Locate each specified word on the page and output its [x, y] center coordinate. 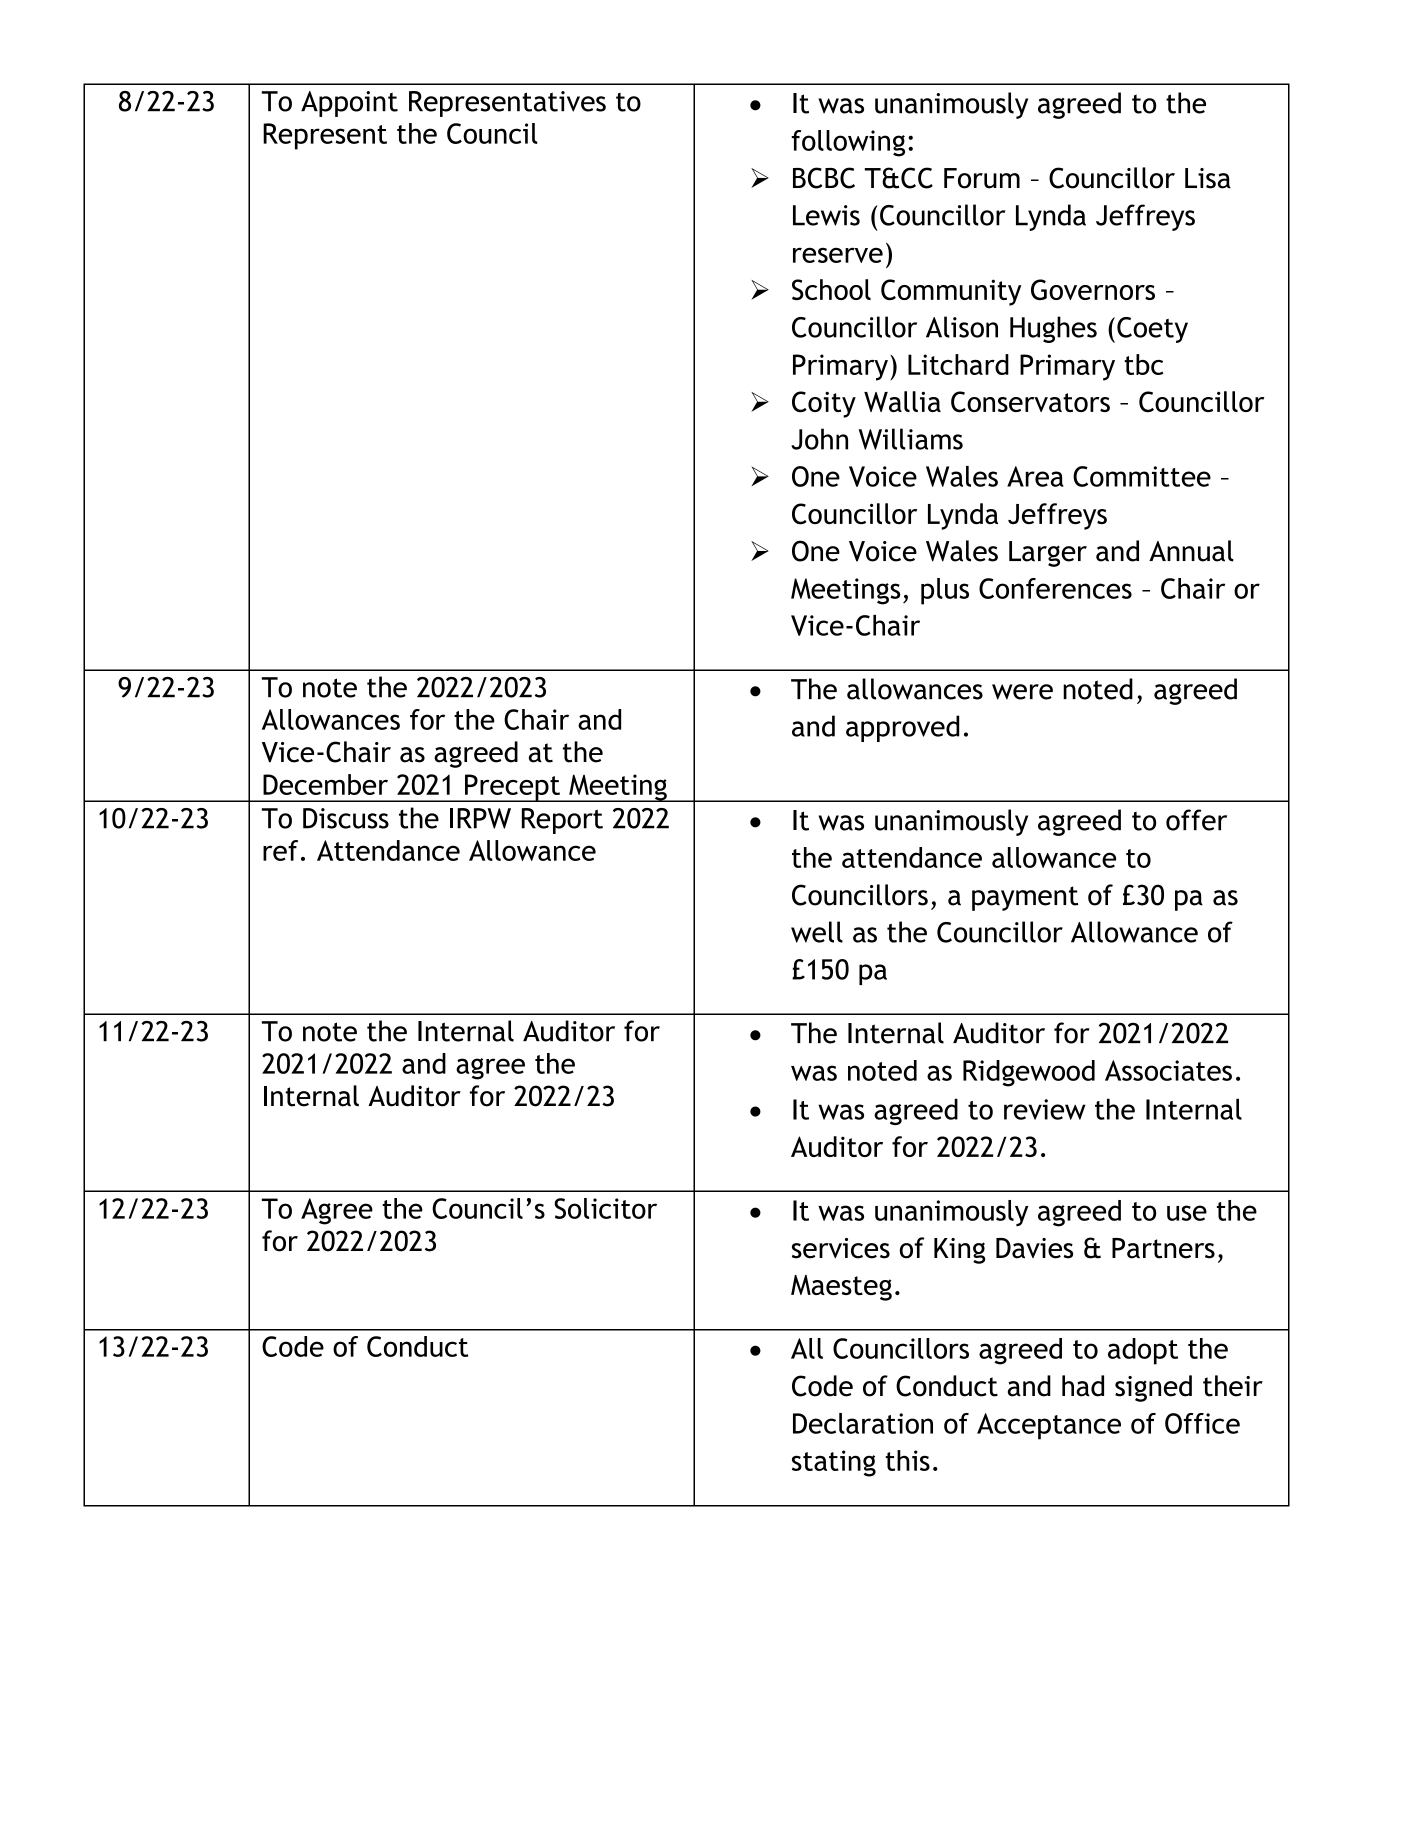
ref [280, 850]
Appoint [349, 104]
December [325, 784]
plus [945, 591]
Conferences [1055, 588]
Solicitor [605, 1208]
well [817, 932]
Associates [1168, 1070]
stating [834, 1463]
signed [1153, 1388]
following [848, 143]
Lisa [1208, 178]
